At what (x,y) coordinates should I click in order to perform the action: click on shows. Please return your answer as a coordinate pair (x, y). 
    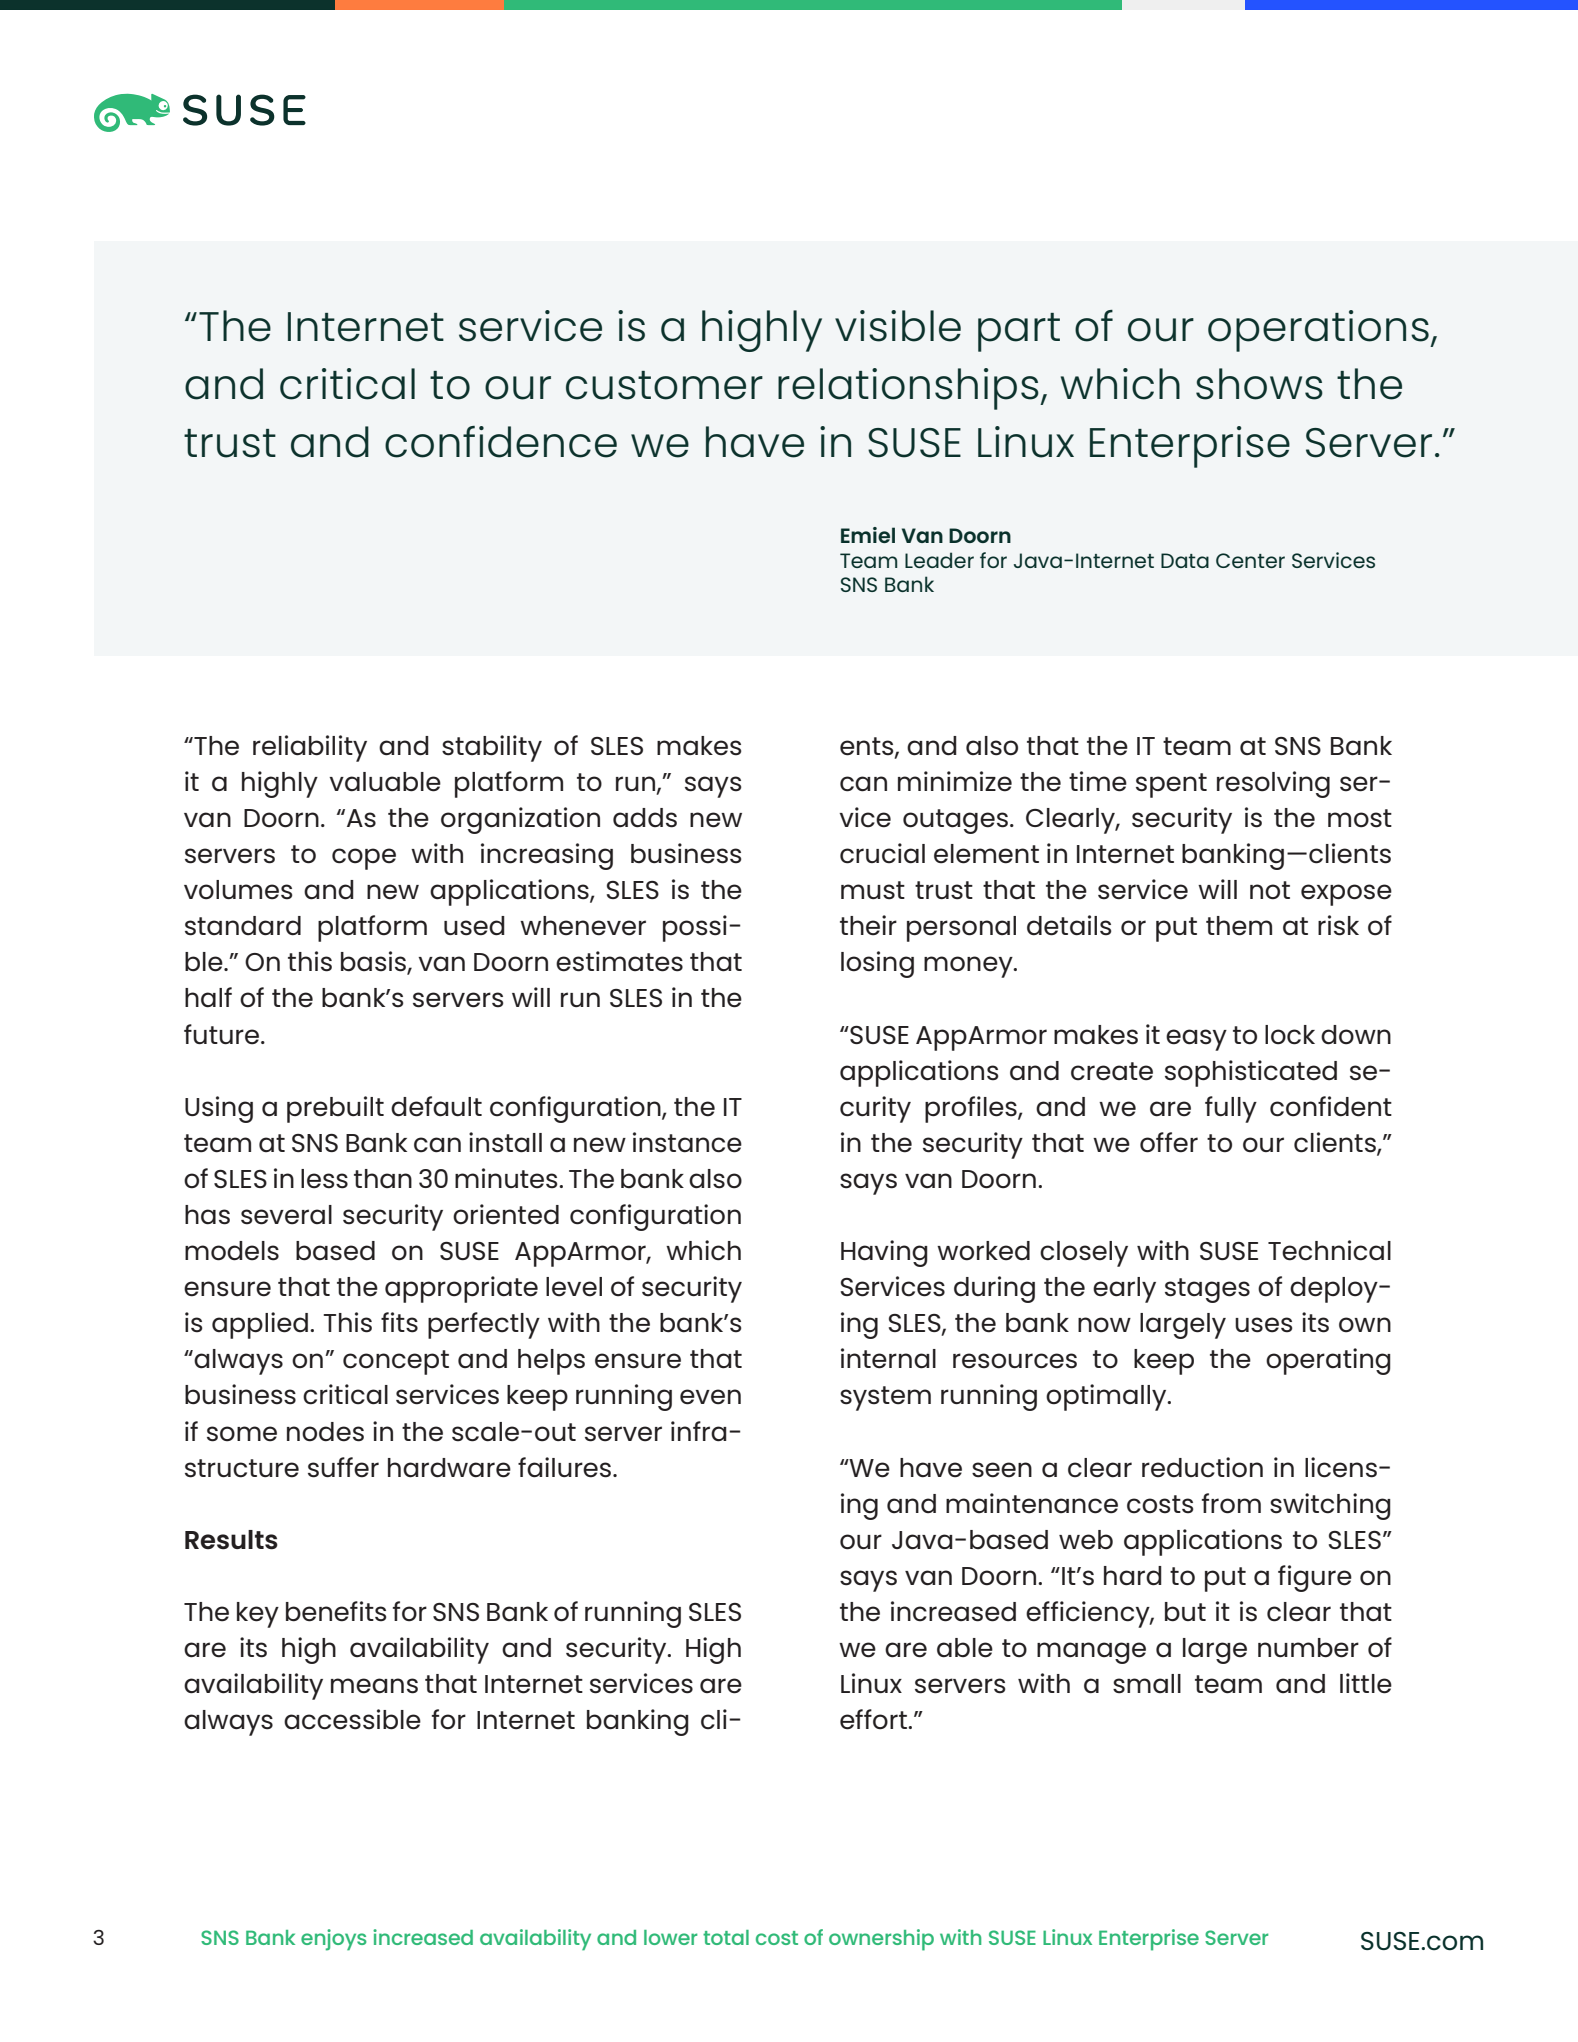
    Looking at the image, I should click on (1259, 384).
